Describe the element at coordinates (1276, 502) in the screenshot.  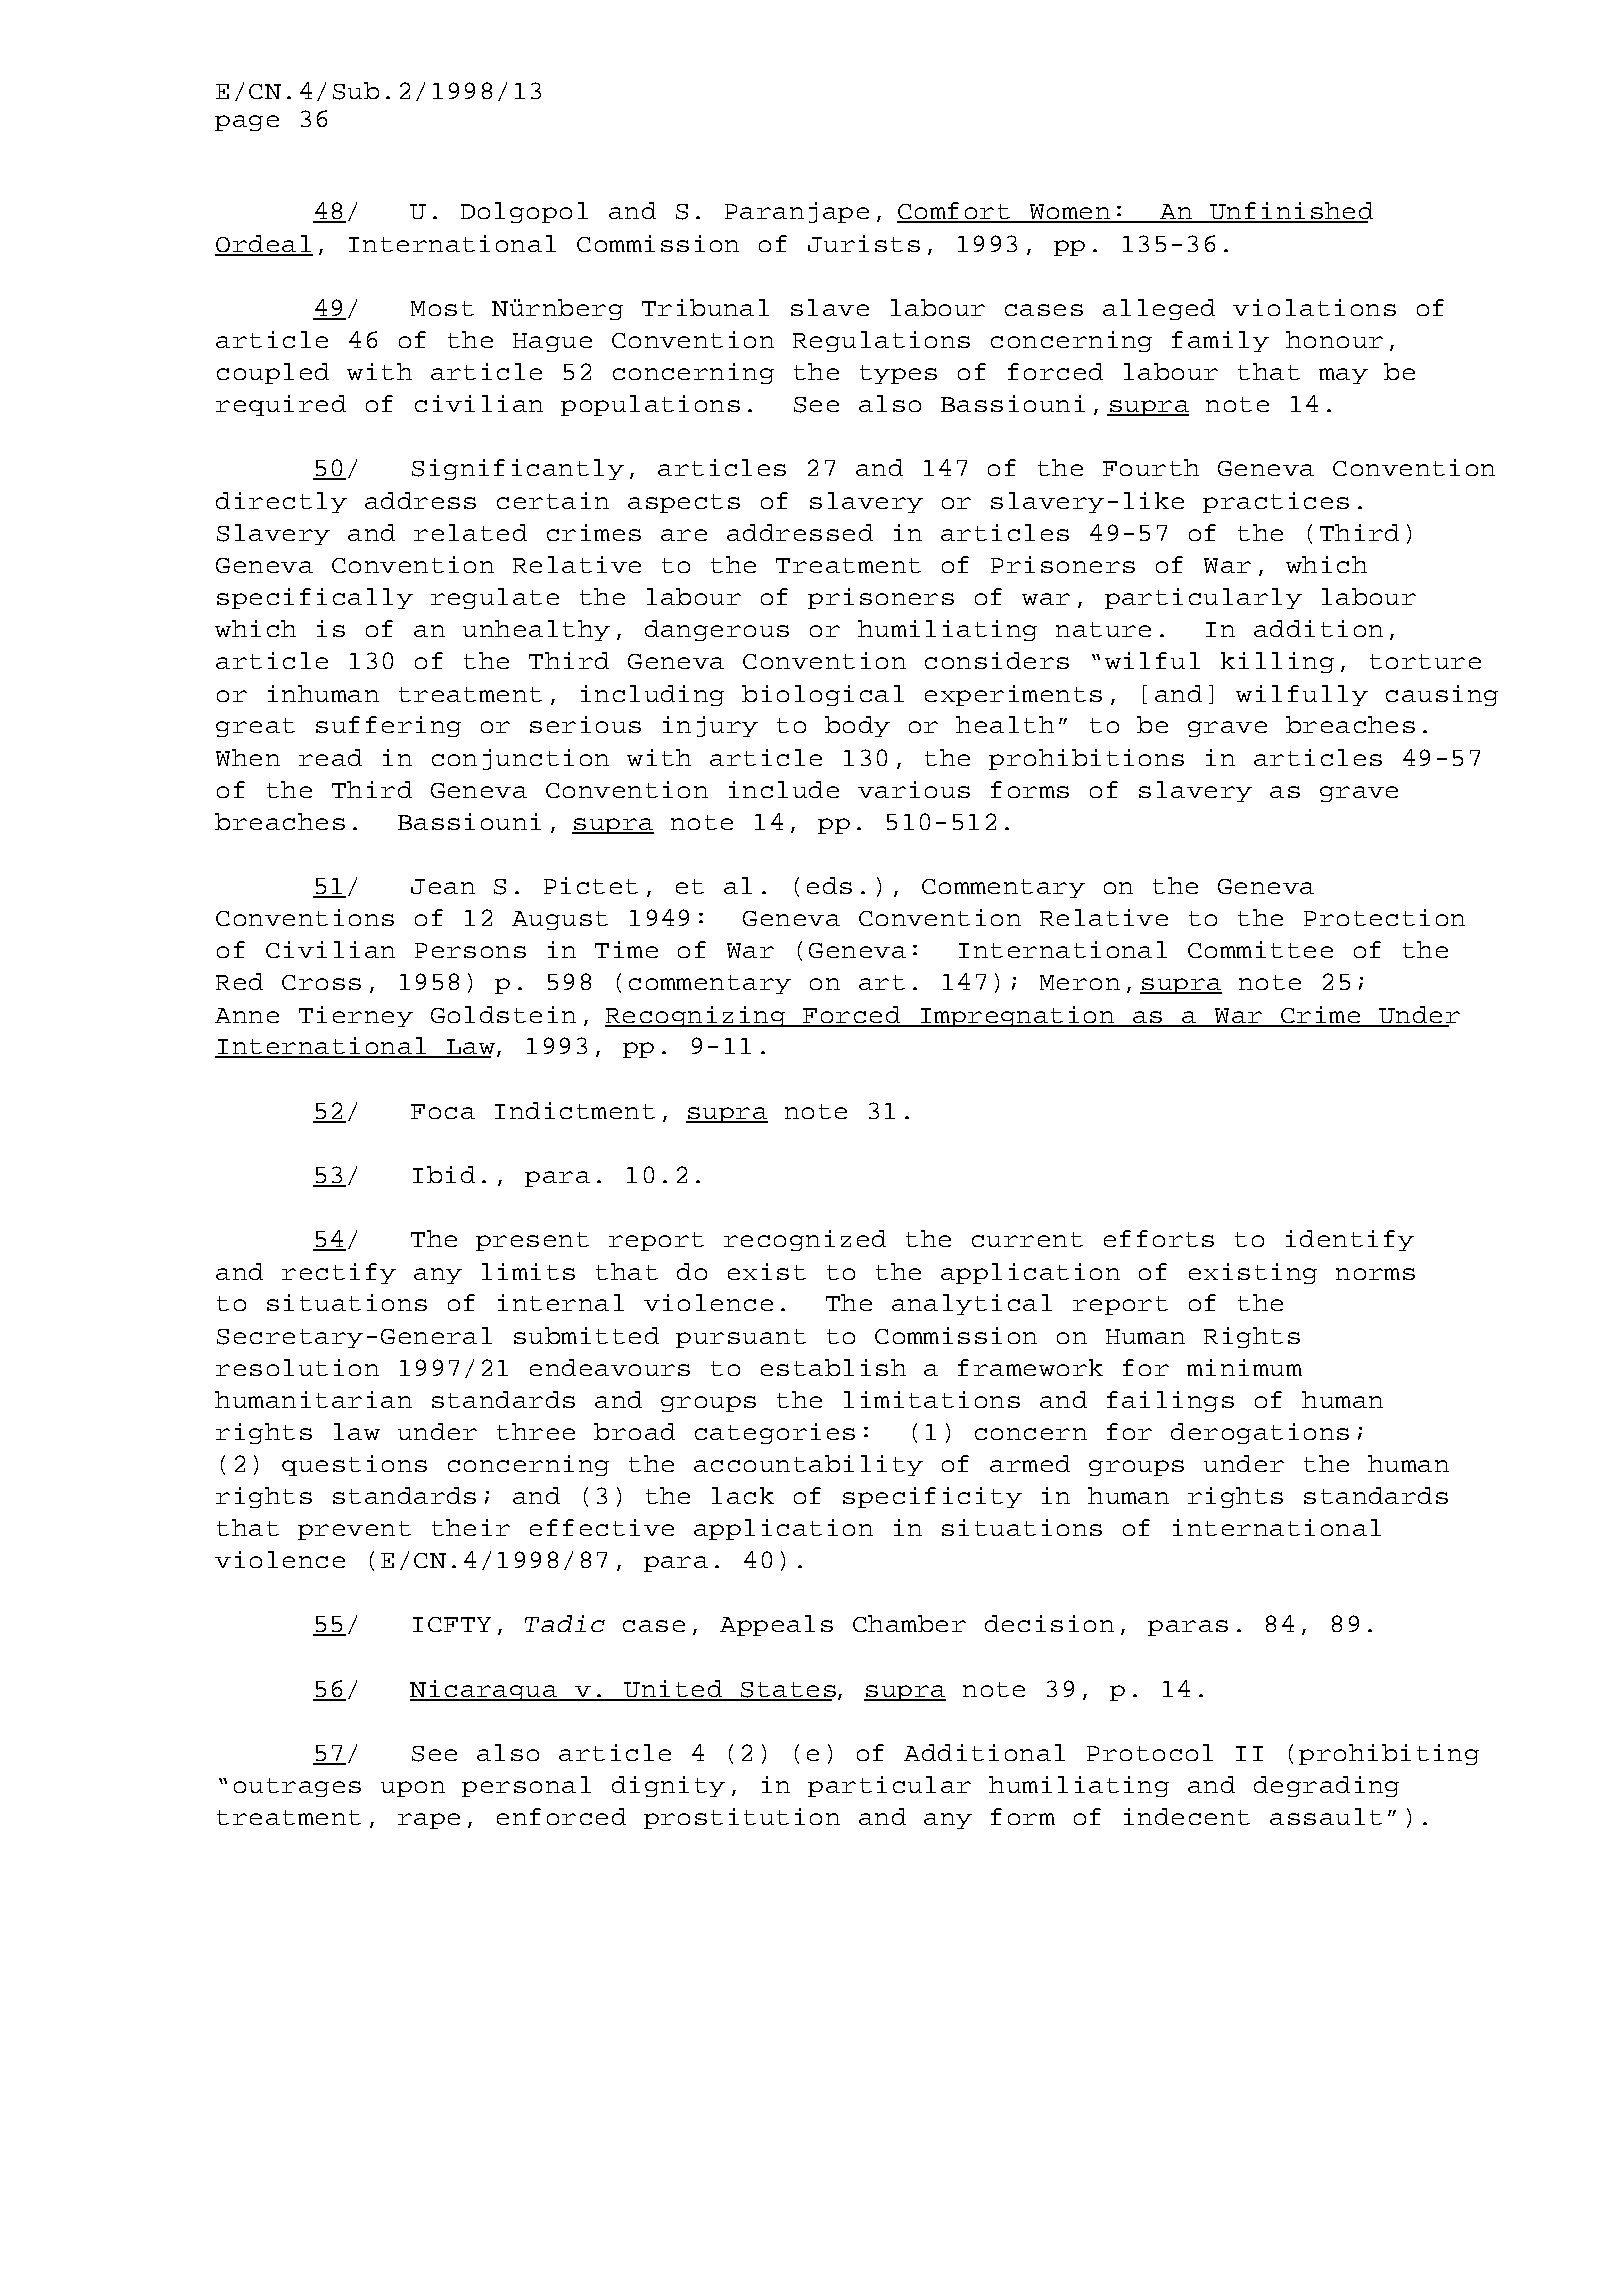
I see `practices` at that location.
